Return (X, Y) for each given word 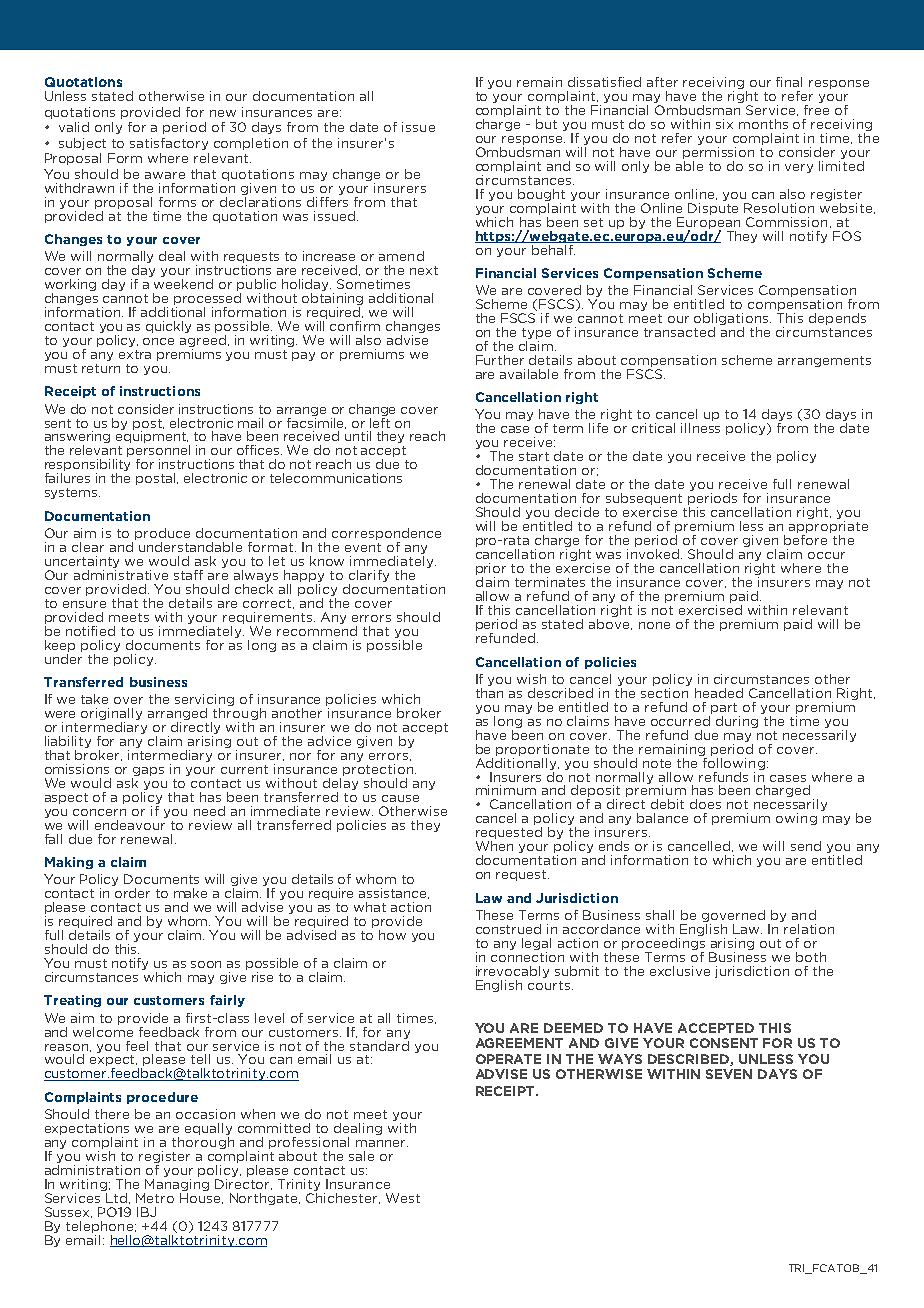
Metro (155, 1198)
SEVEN (729, 1074)
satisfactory (169, 144)
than (489, 691)
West (403, 1198)
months (763, 124)
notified (90, 631)
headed (719, 693)
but (546, 124)
